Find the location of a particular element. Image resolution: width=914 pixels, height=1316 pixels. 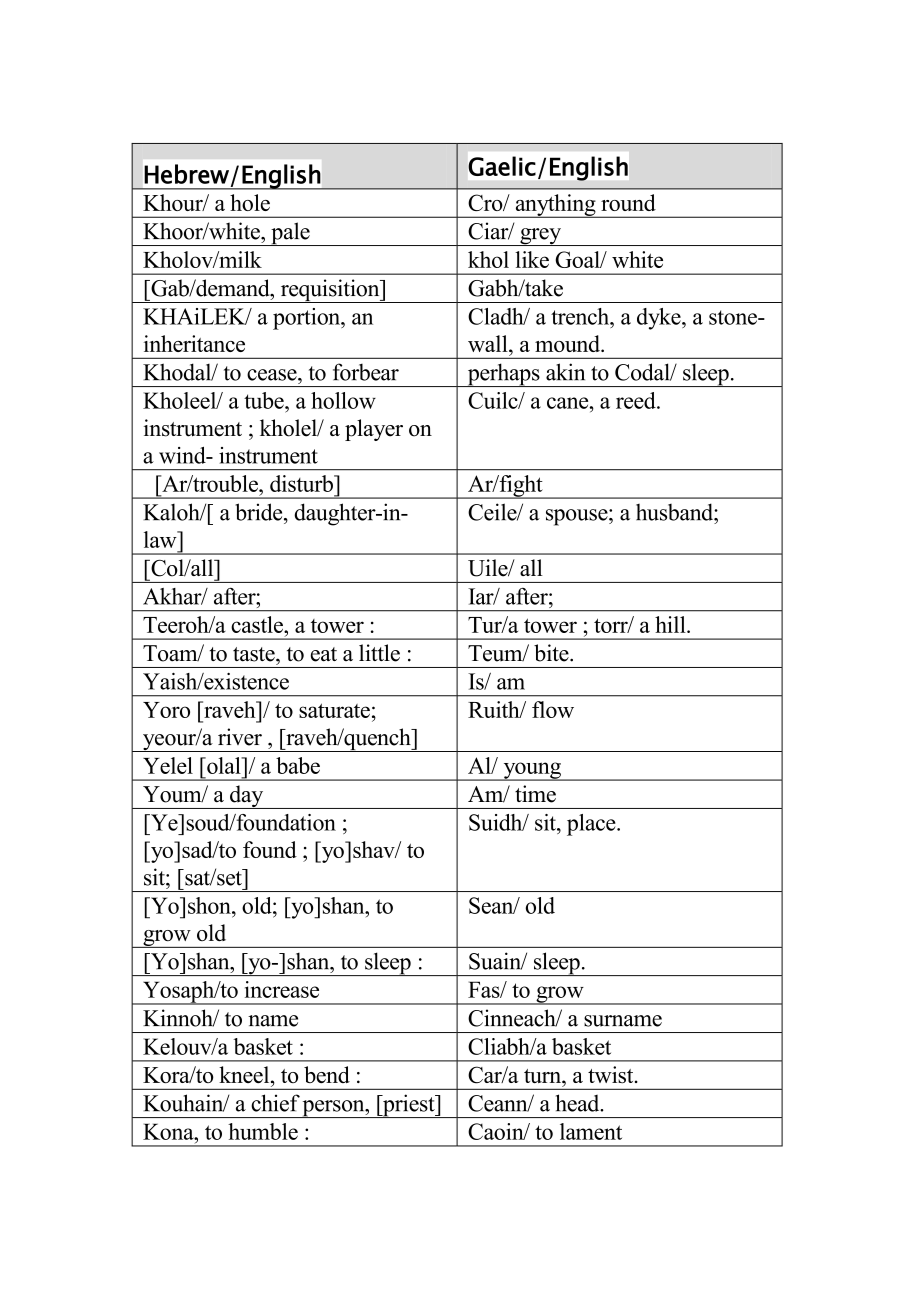

requisition is located at coordinates (330, 291).
